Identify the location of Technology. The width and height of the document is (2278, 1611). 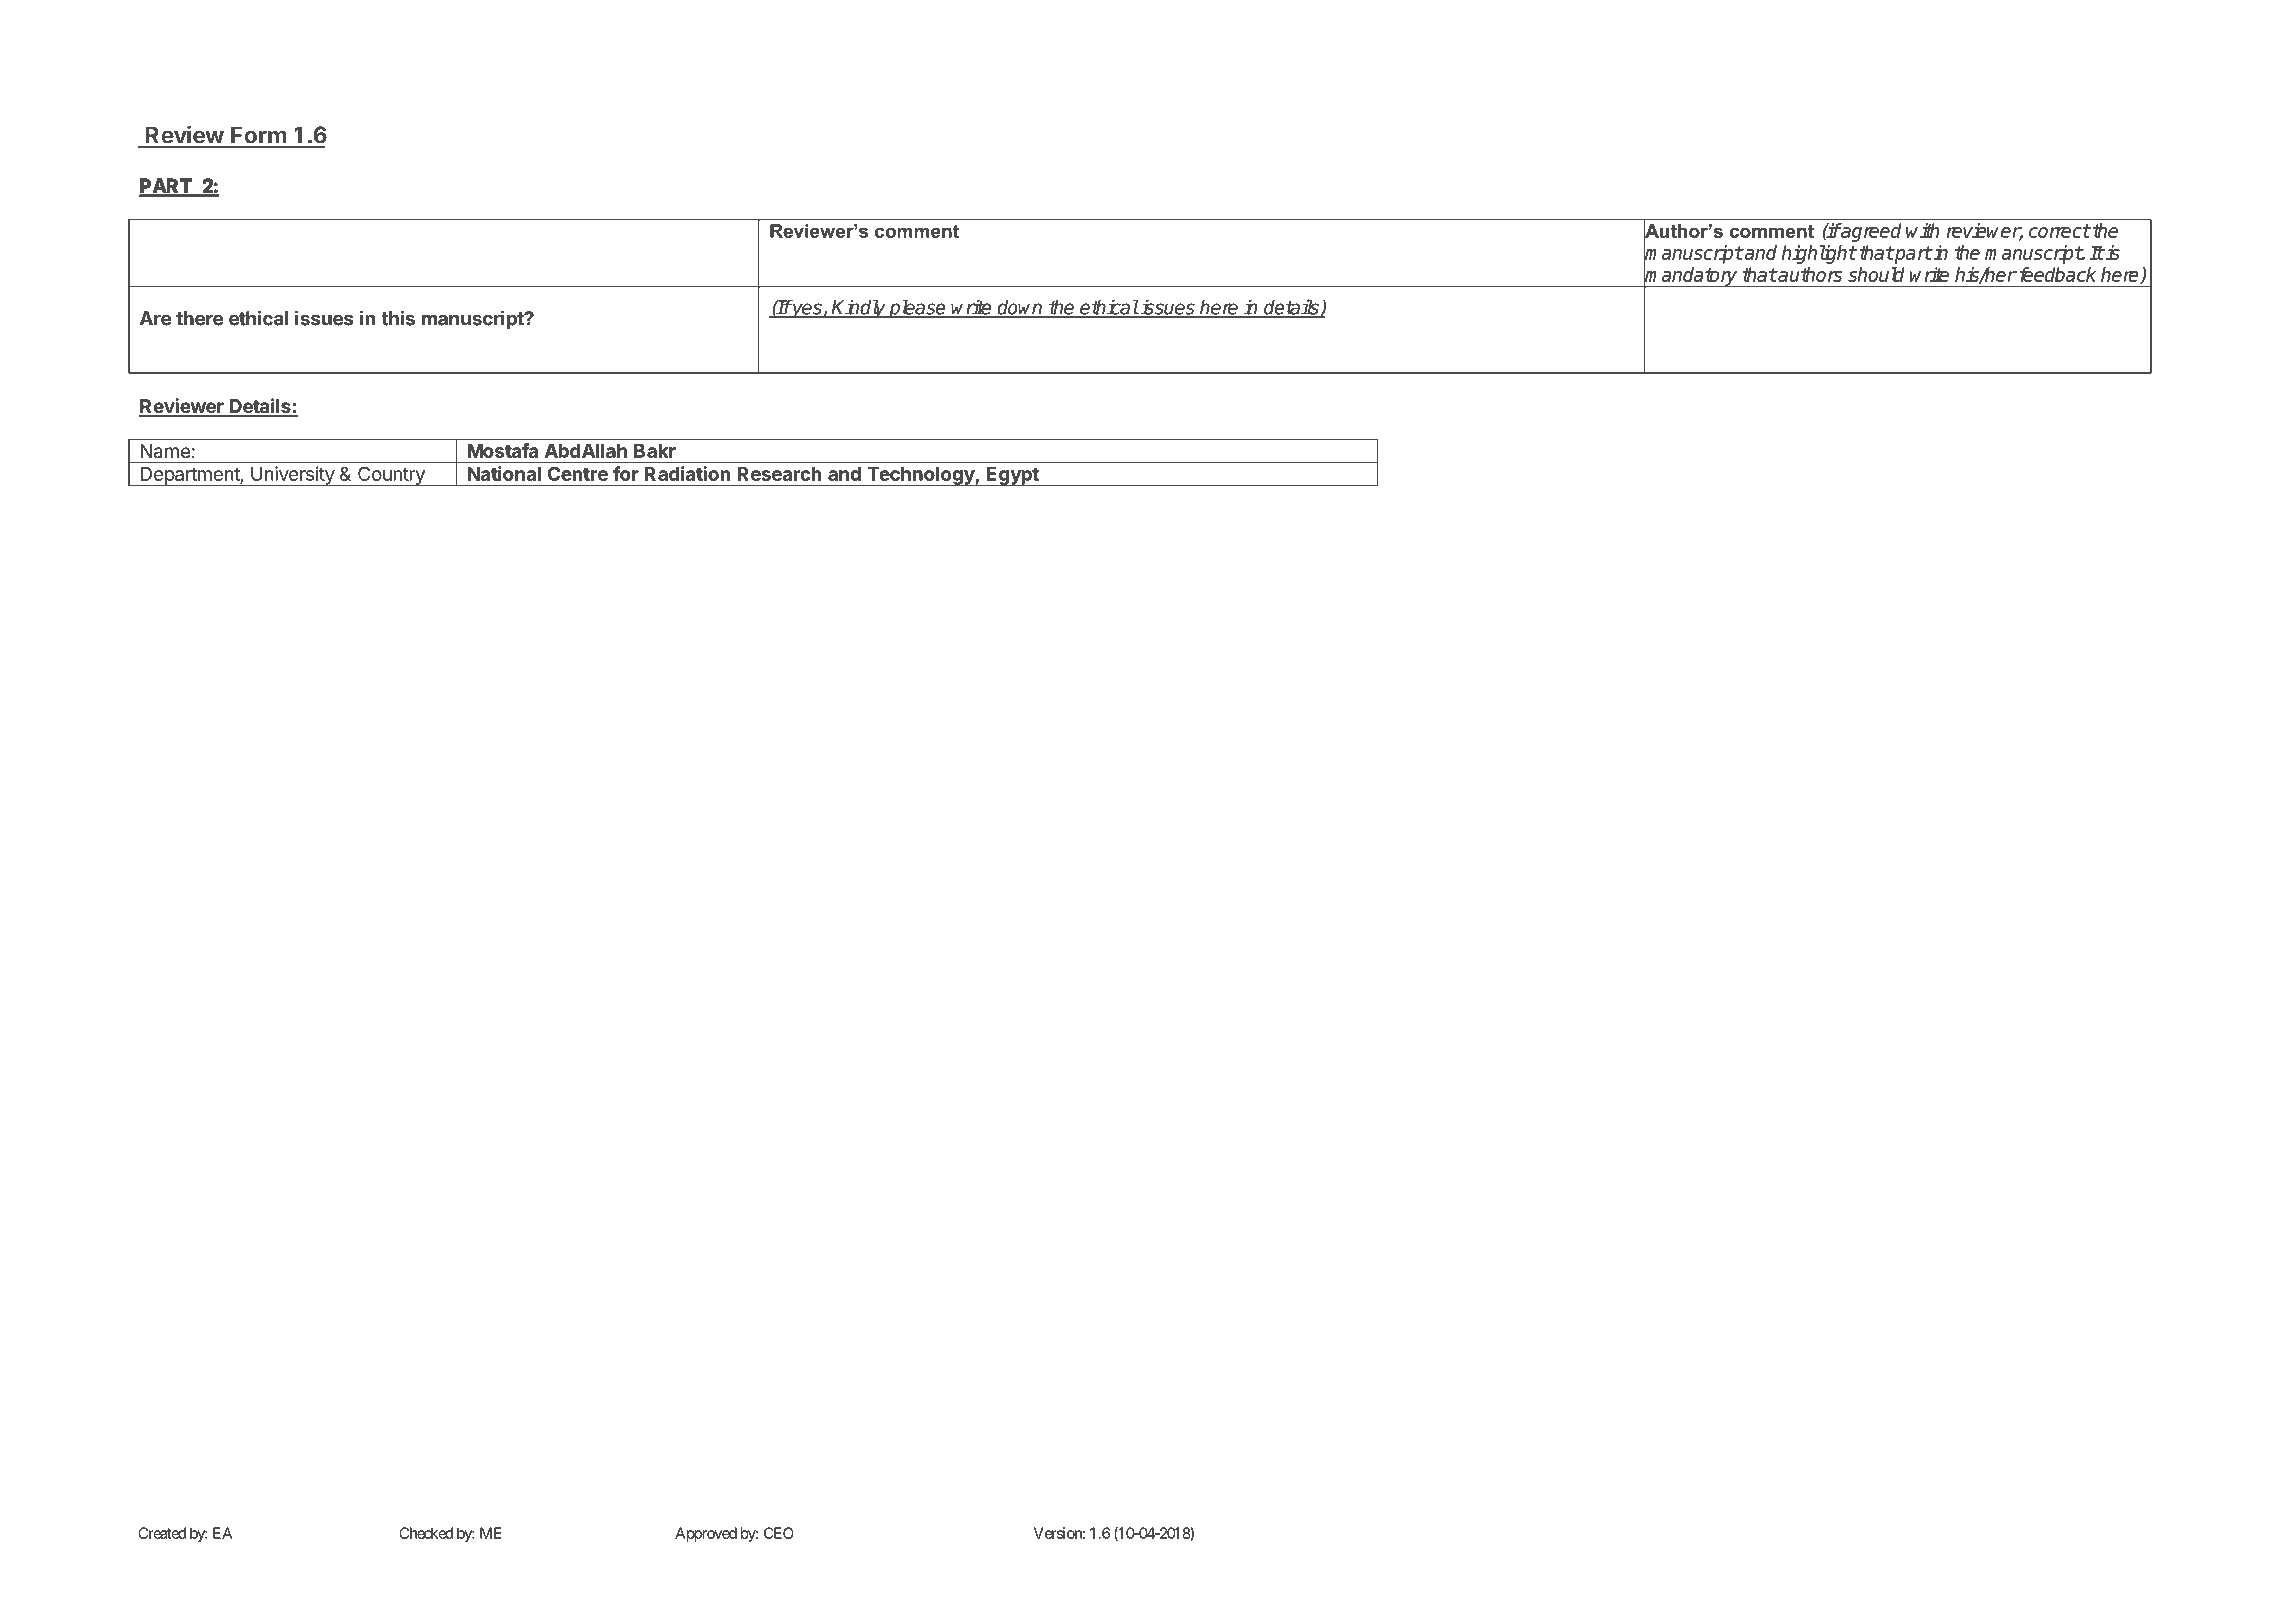
(920, 476).
